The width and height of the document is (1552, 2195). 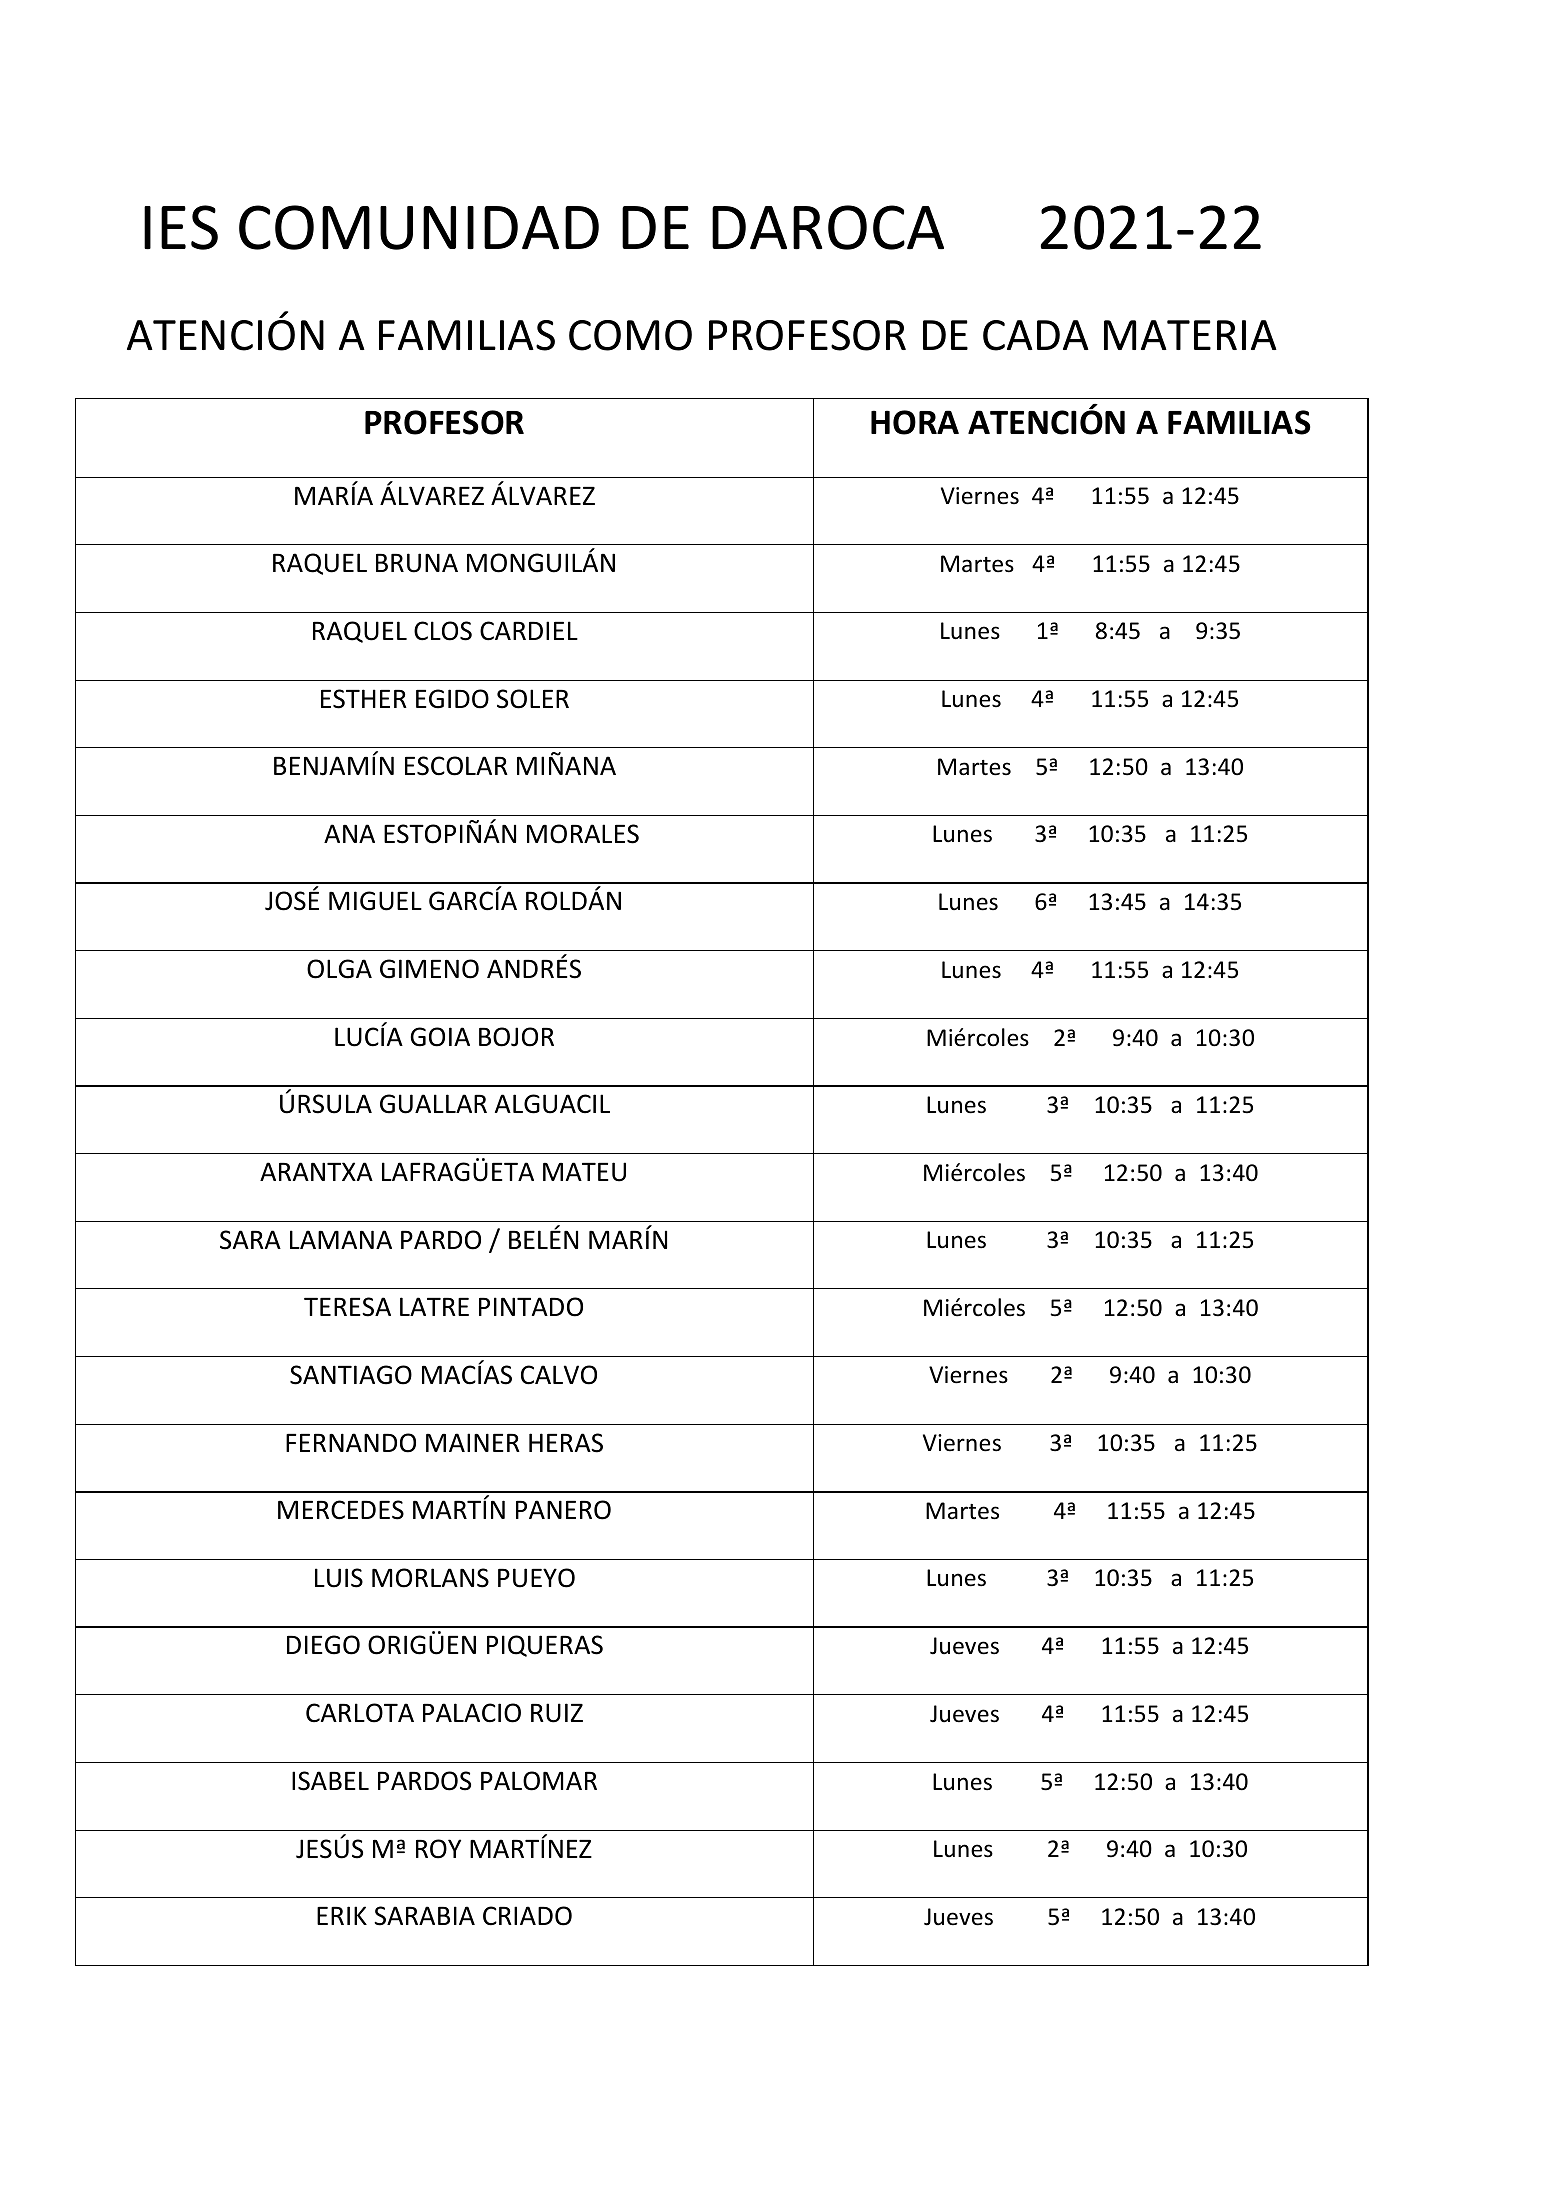 What do you see at coordinates (339, 969) in the document?
I see `OLGA` at bounding box center [339, 969].
